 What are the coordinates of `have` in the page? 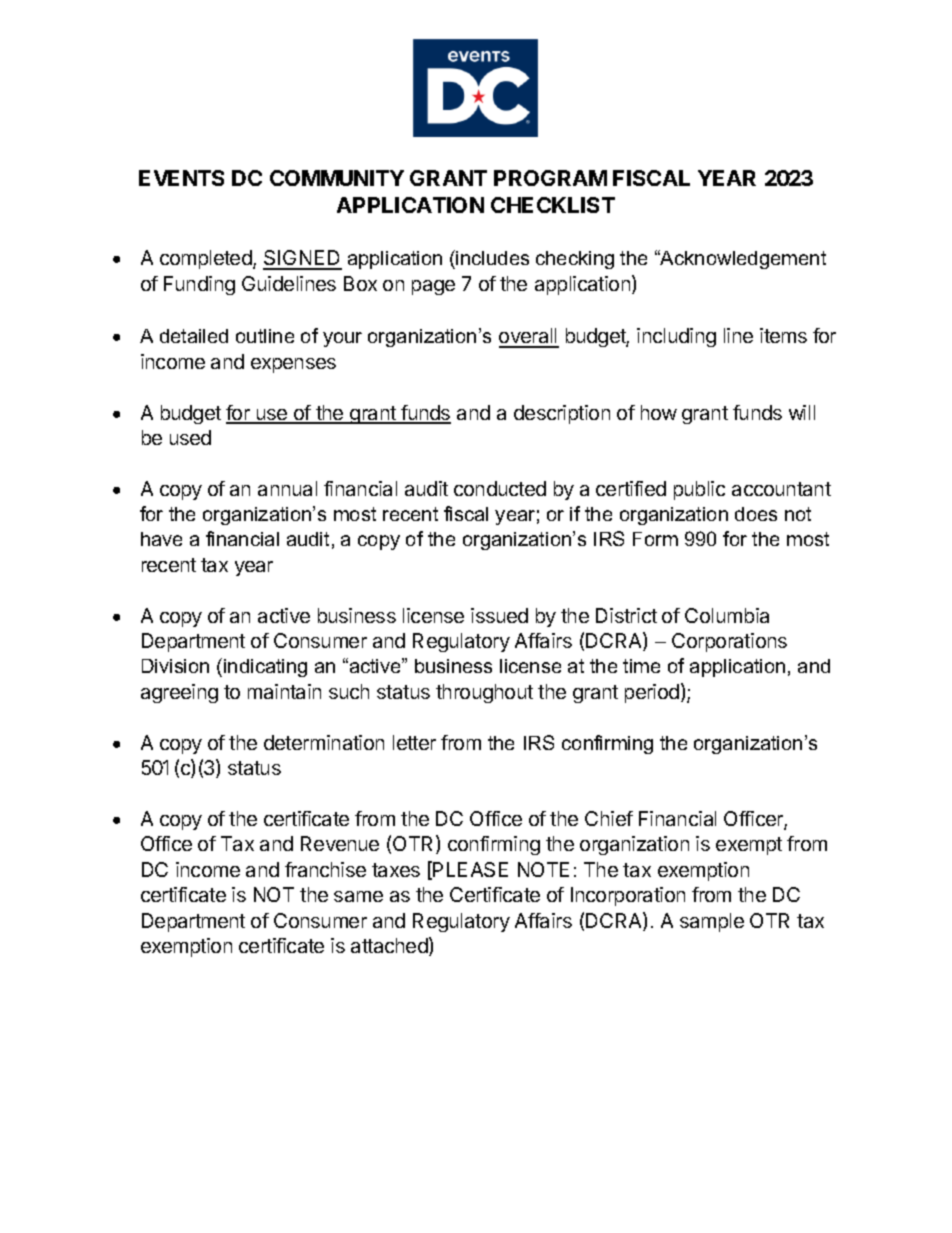 It's located at (161, 539).
